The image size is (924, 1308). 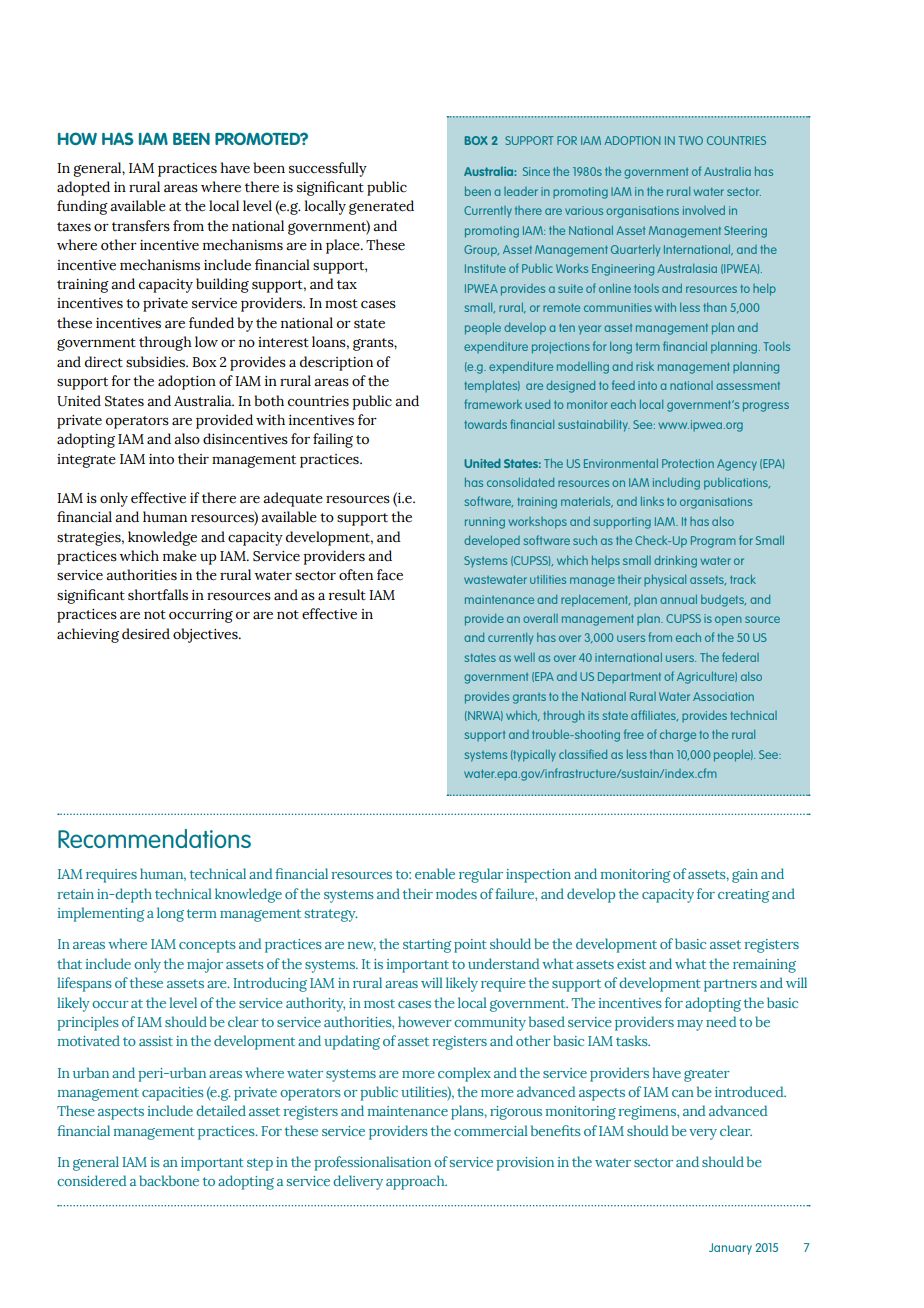 What do you see at coordinates (169, 1180) in the screenshot?
I see `backbone` at bounding box center [169, 1180].
